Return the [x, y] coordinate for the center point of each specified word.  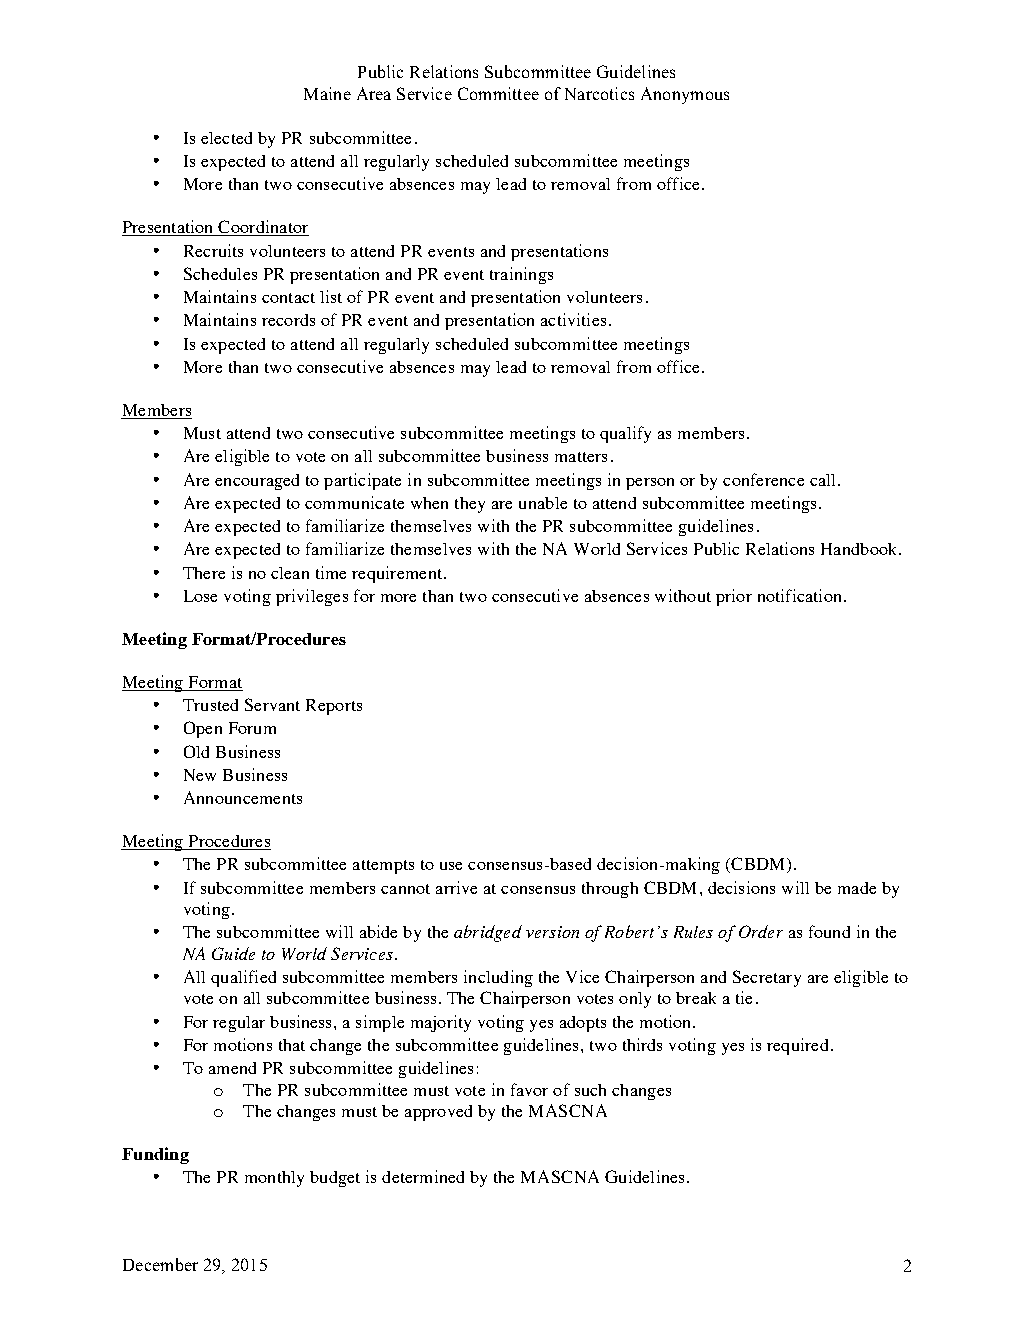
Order [761, 931]
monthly [274, 1179]
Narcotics [599, 93]
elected [226, 138]
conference [763, 479]
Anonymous [685, 95]
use [451, 866]
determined [423, 1176]
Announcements [243, 797]
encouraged [257, 482]
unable [543, 503]
